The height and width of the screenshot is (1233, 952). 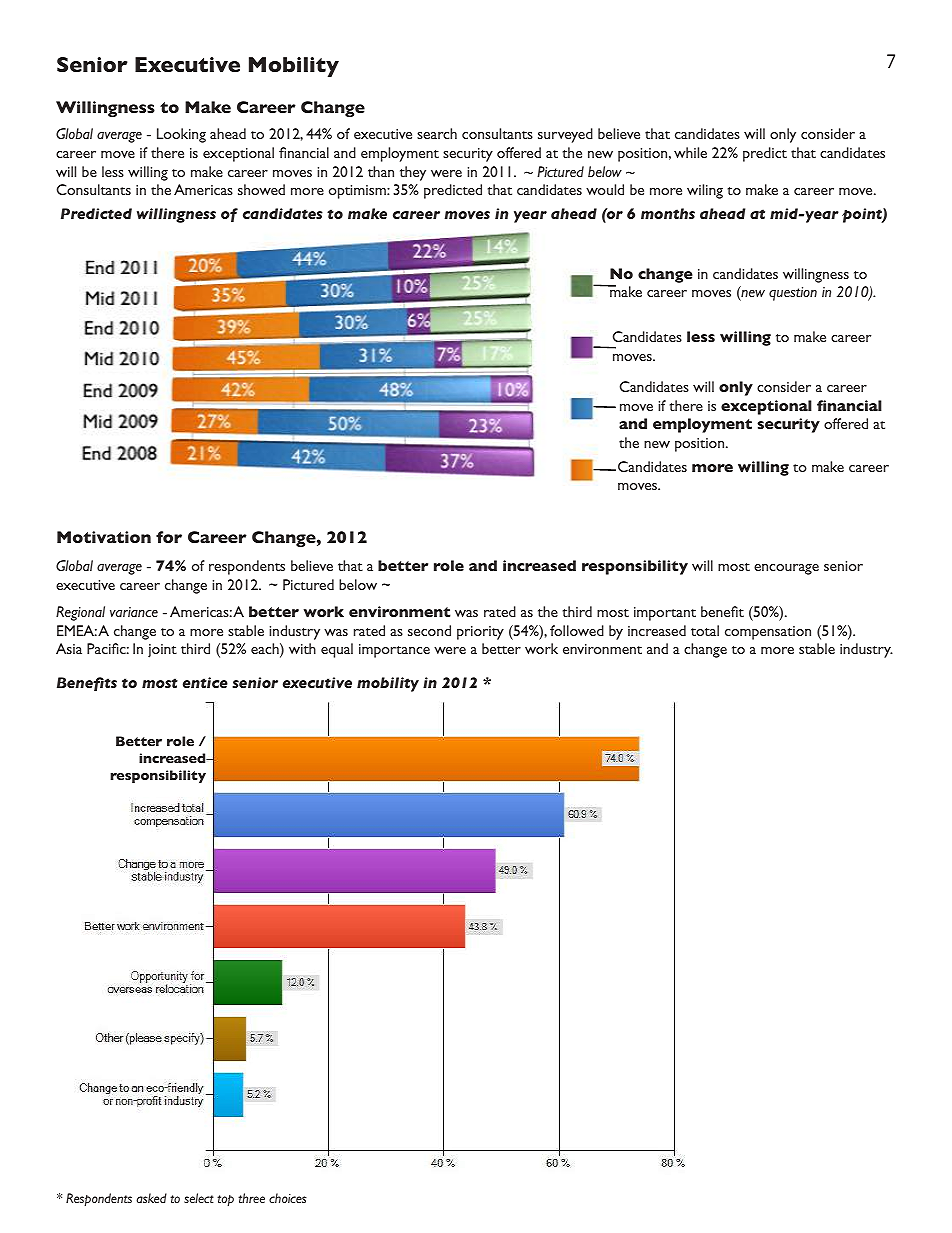 What do you see at coordinates (690, 152) in the screenshot?
I see `while` at bounding box center [690, 152].
